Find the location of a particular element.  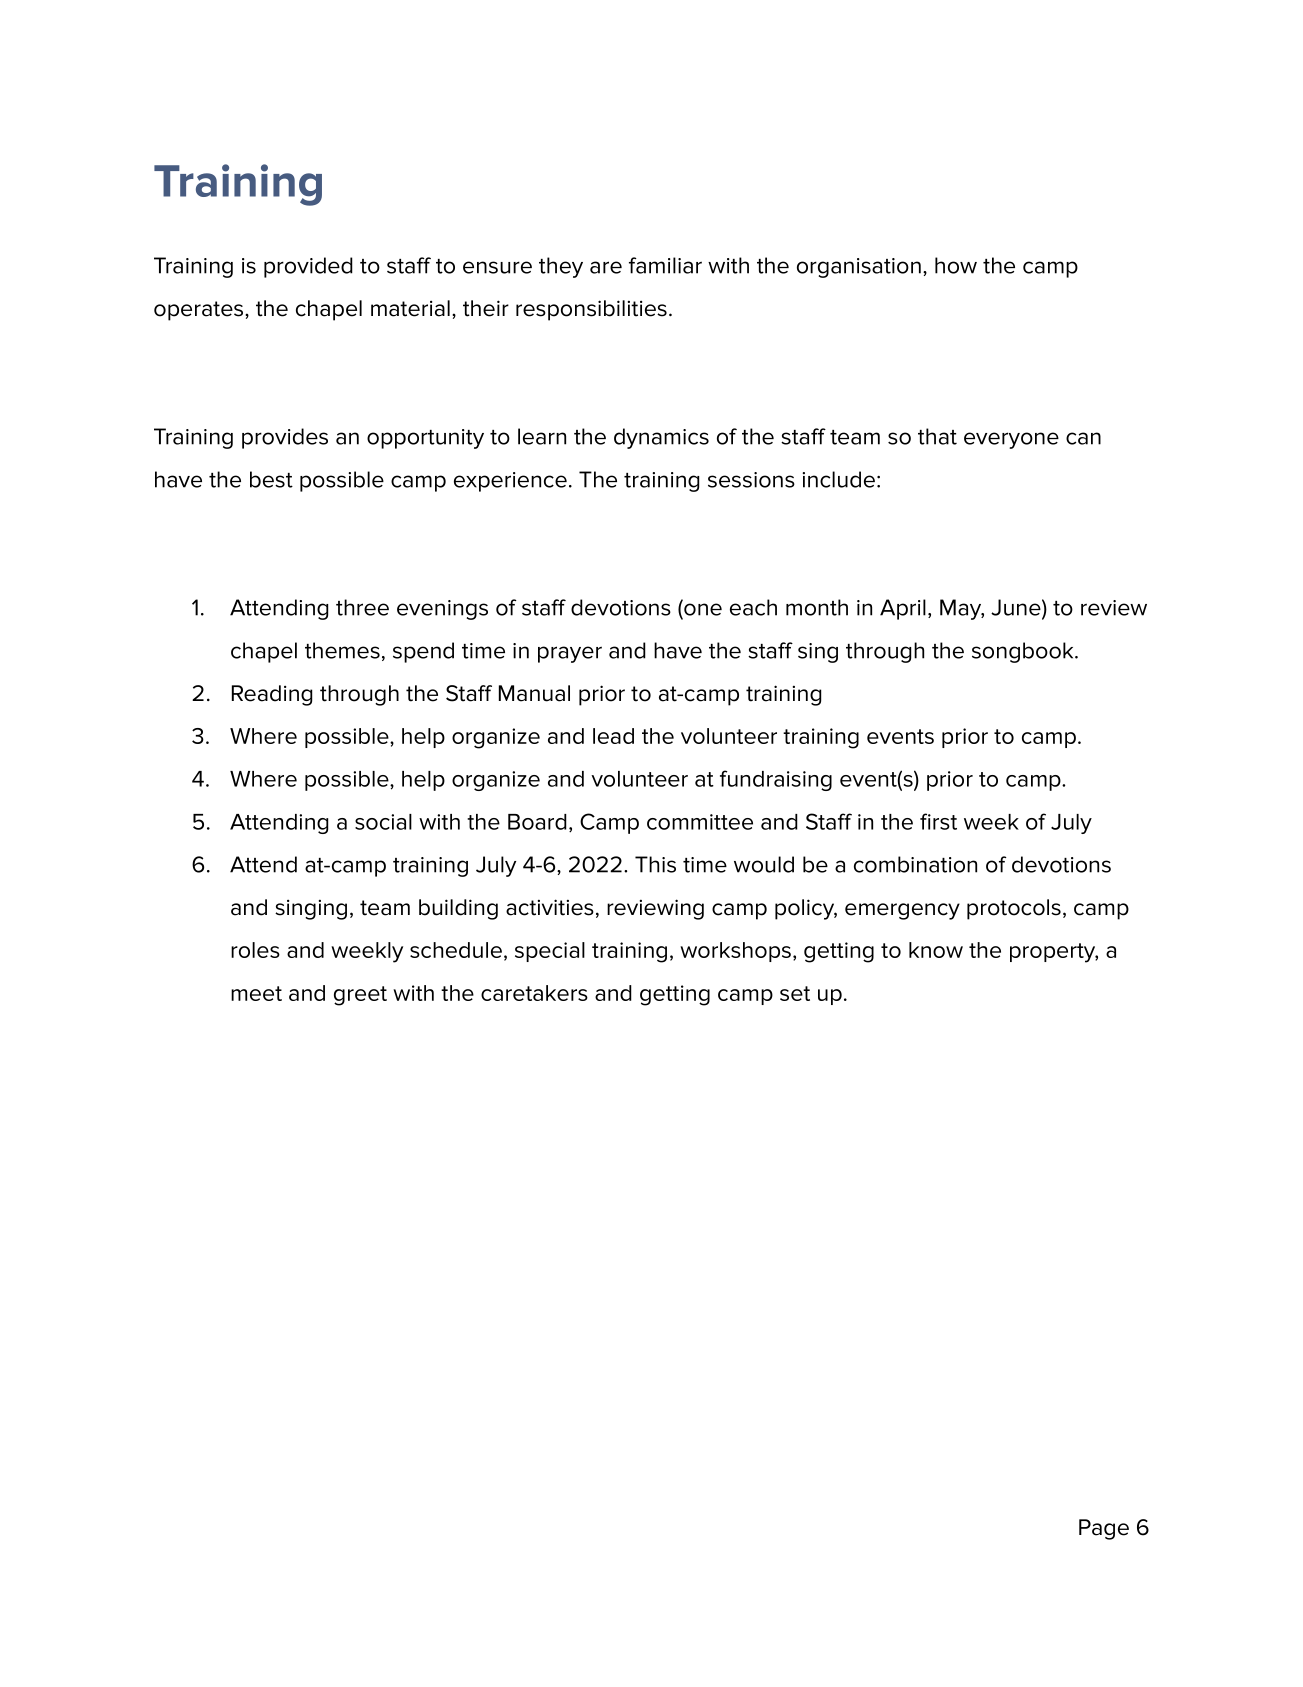

how is located at coordinates (956, 265).
